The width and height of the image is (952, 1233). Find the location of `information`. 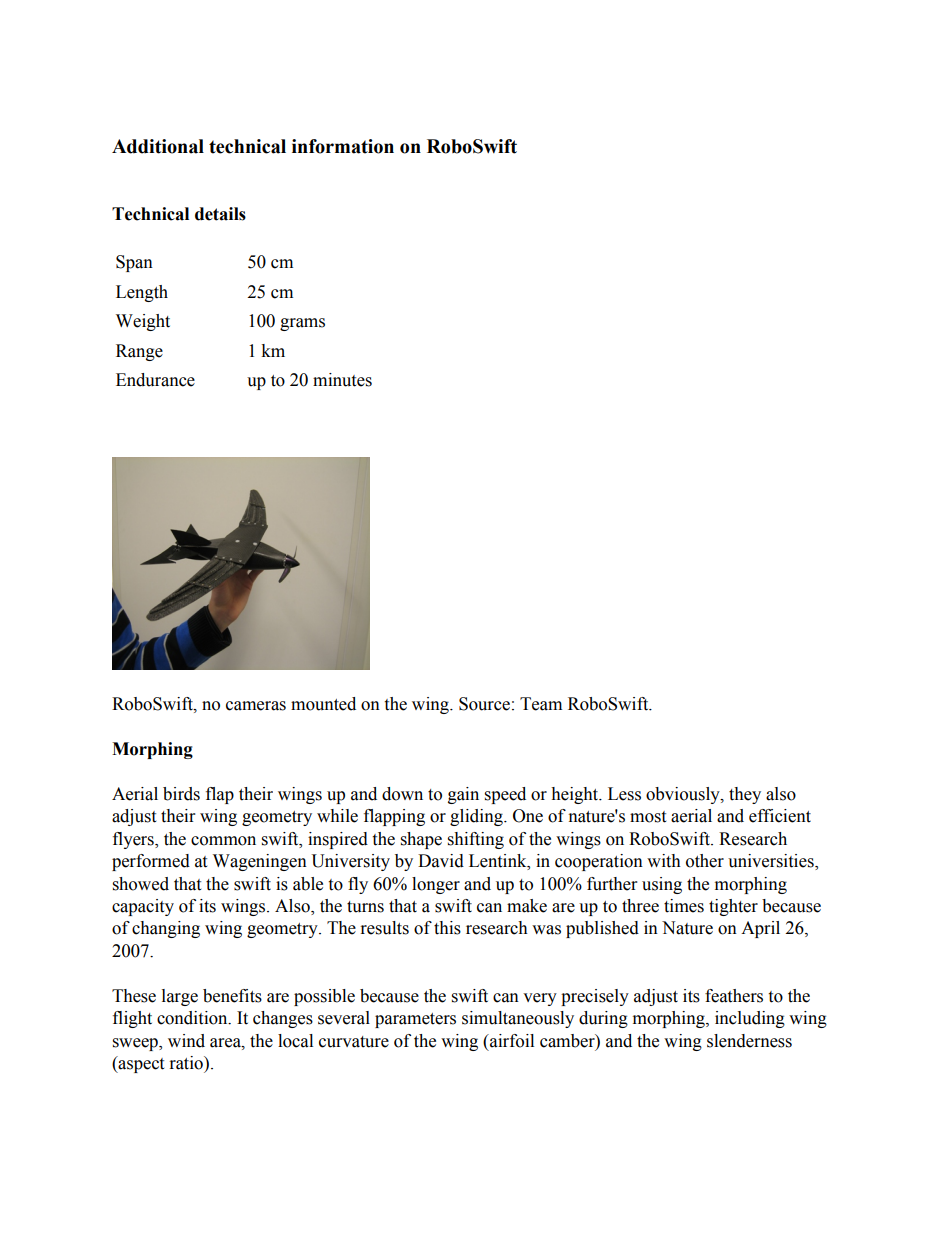

information is located at coordinates (343, 146).
